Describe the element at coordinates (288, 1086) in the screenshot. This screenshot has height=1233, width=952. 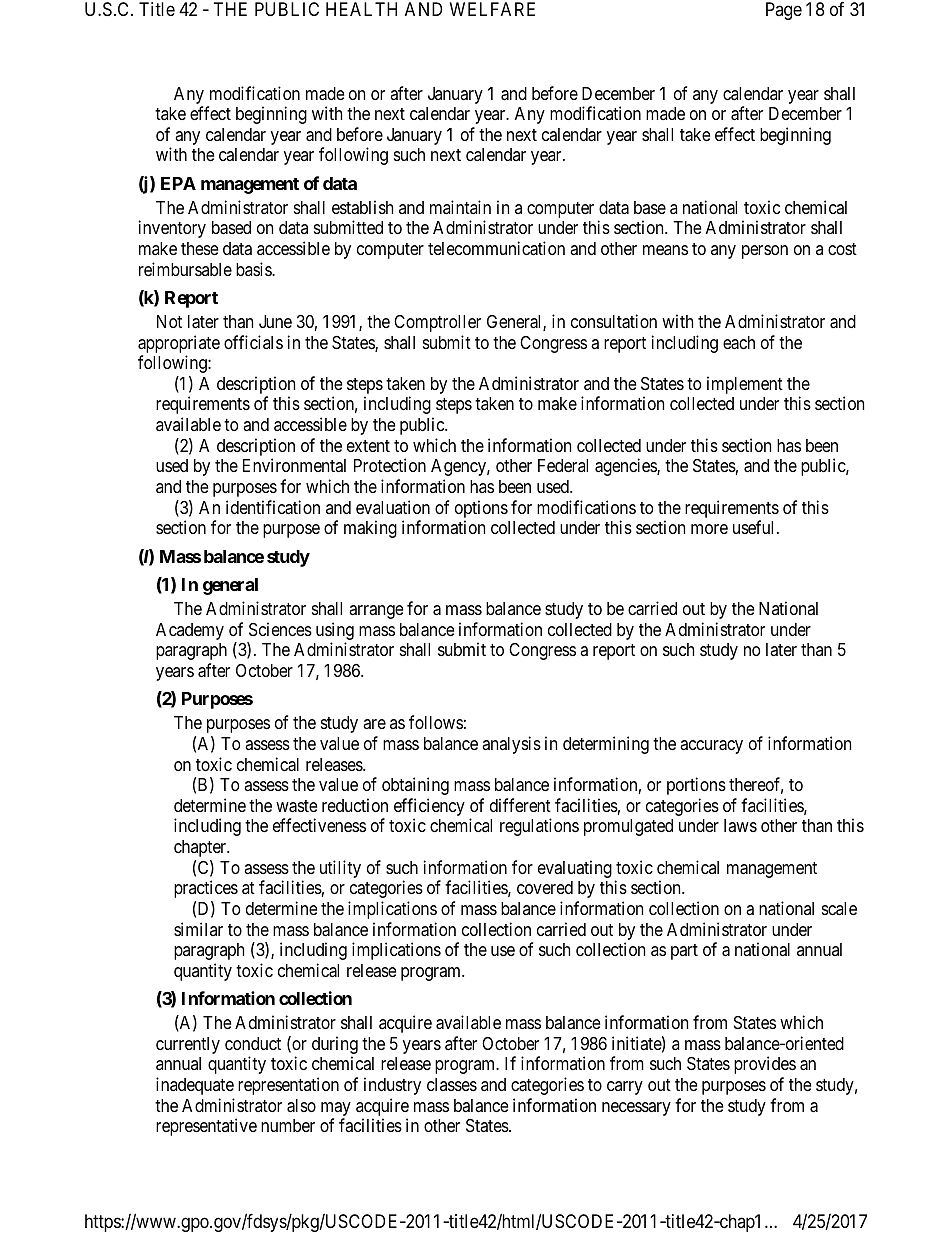
I see `representation` at that location.
